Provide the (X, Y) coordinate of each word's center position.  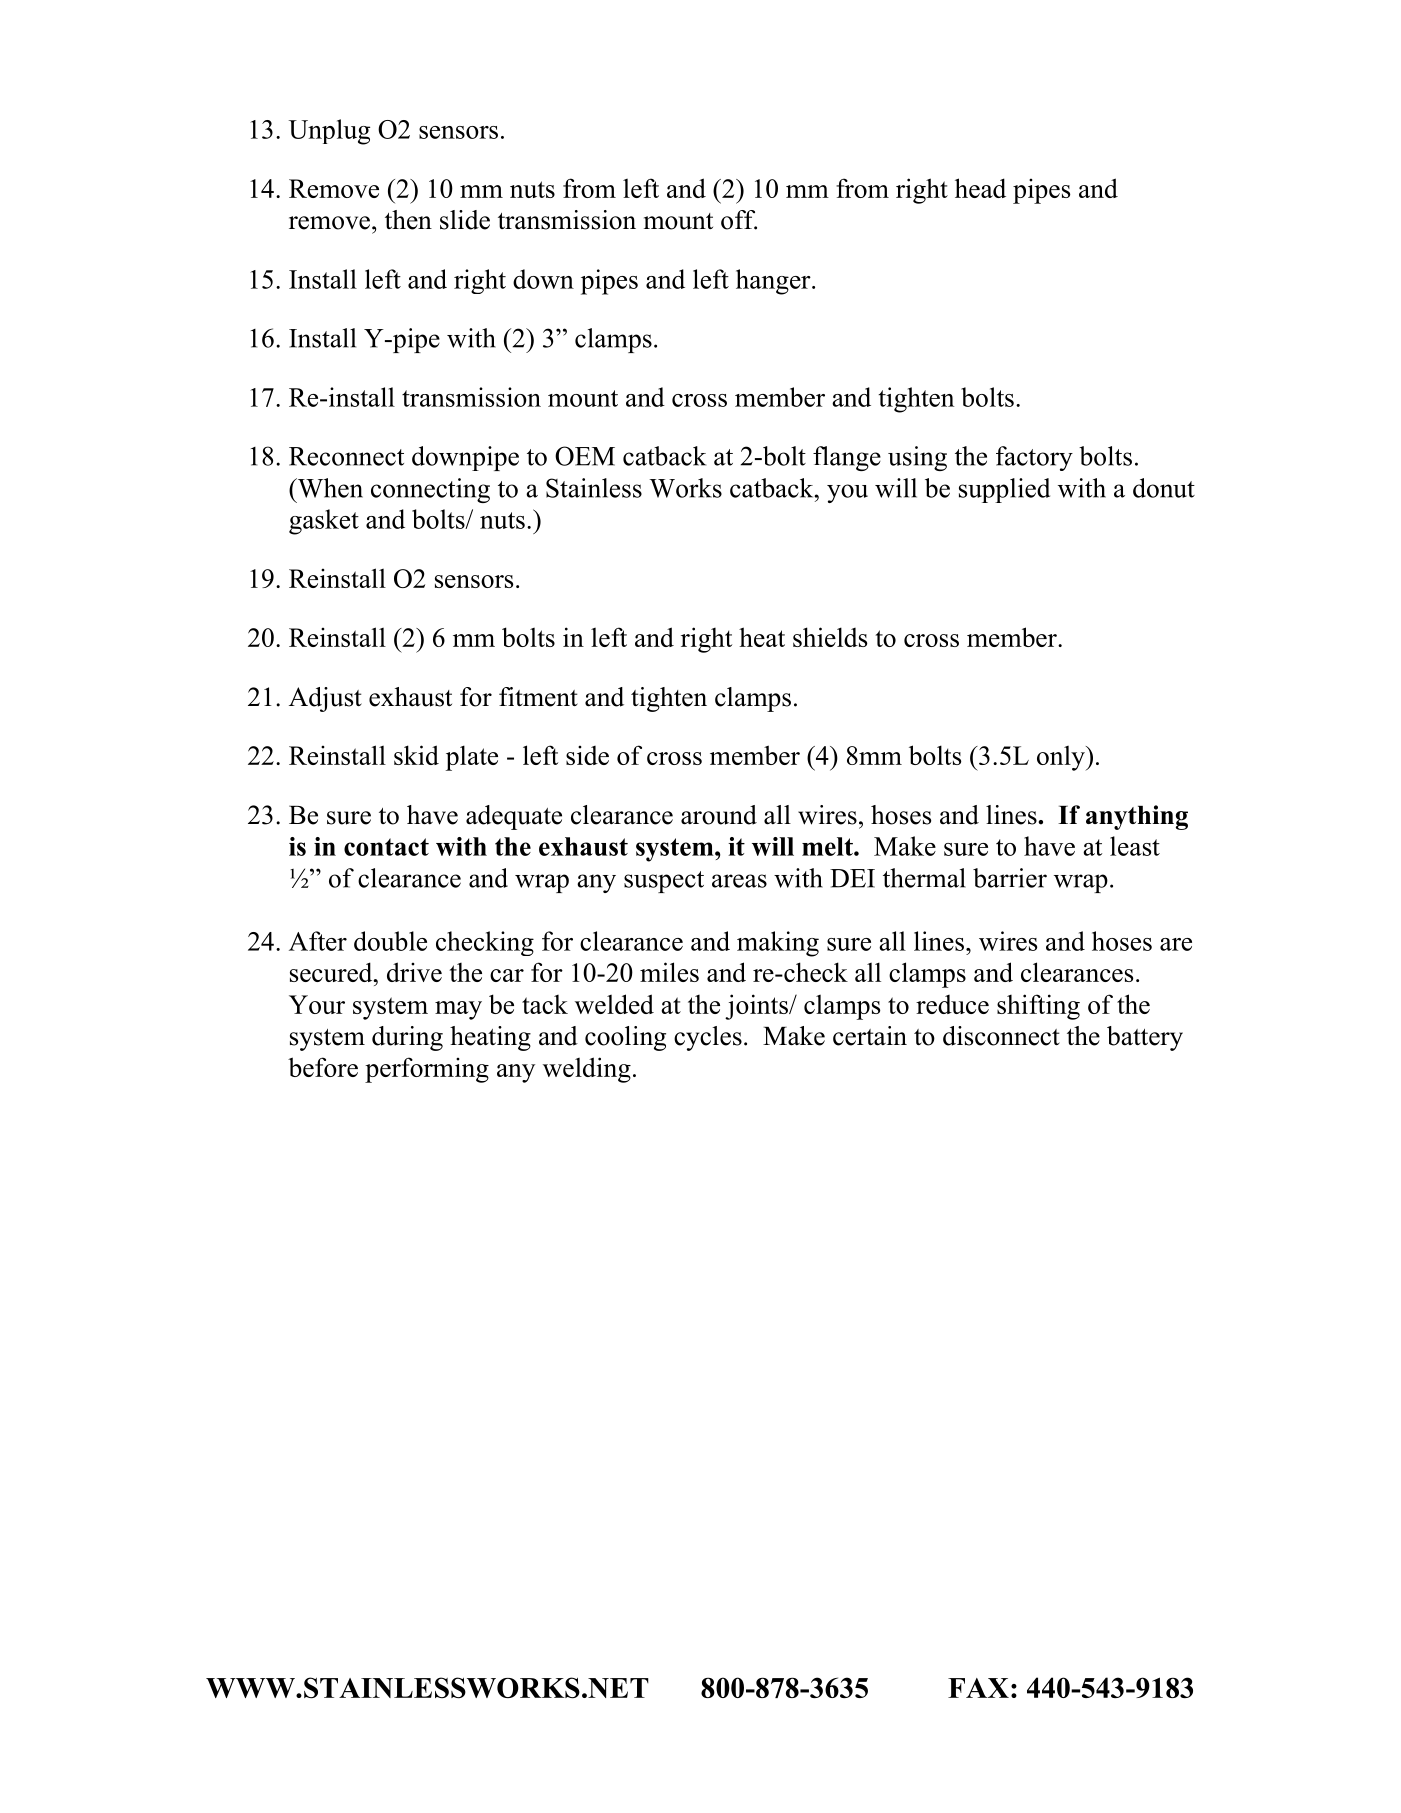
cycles (708, 1038)
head (980, 188)
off (739, 220)
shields (830, 637)
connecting (430, 490)
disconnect (1001, 1036)
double (390, 941)
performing (427, 1070)
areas (739, 881)
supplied (1004, 490)
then (408, 220)
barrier (1010, 878)
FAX (978, 1688)
